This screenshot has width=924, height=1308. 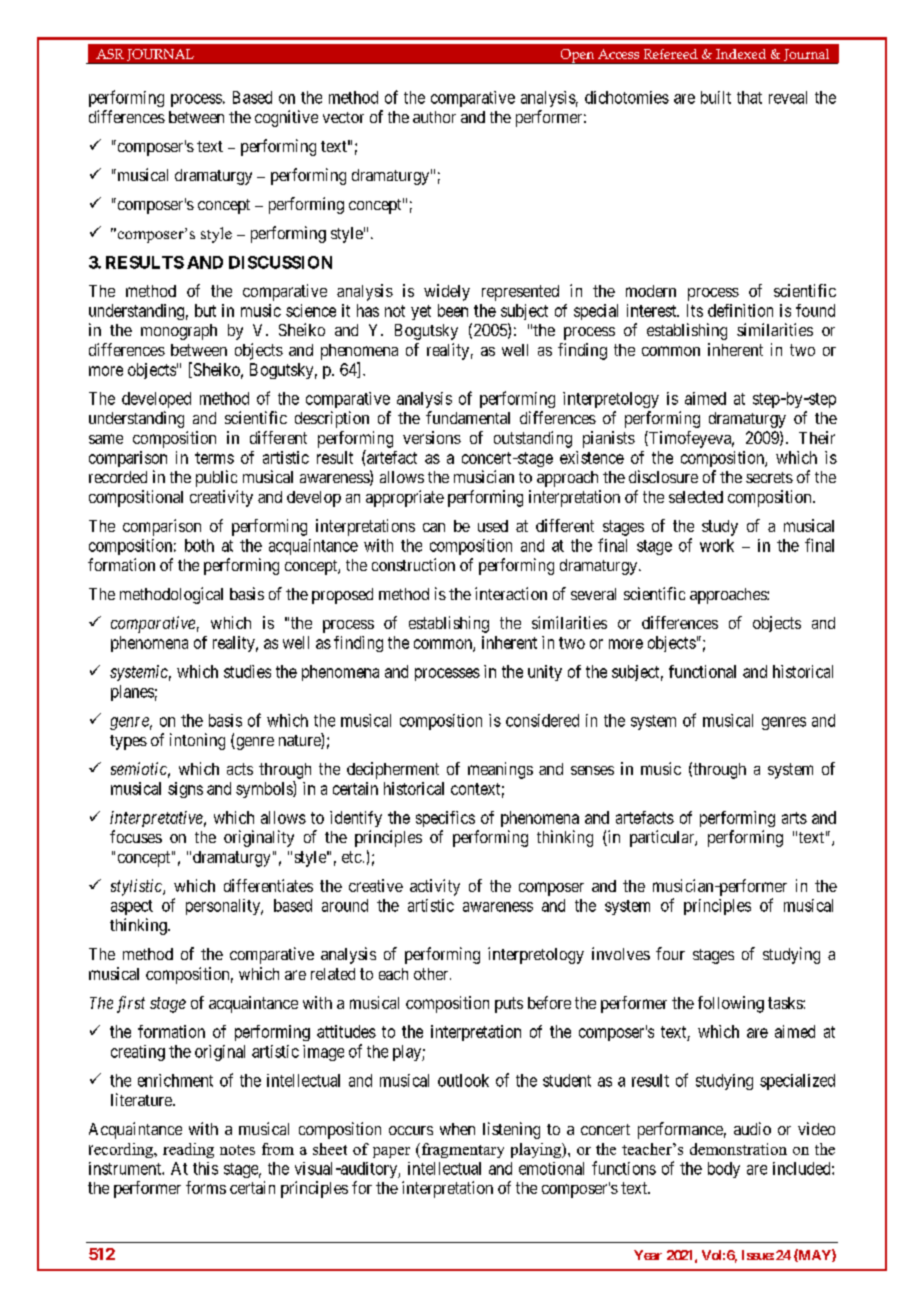 I want to click on forms, so click(x=206, y=1187).
